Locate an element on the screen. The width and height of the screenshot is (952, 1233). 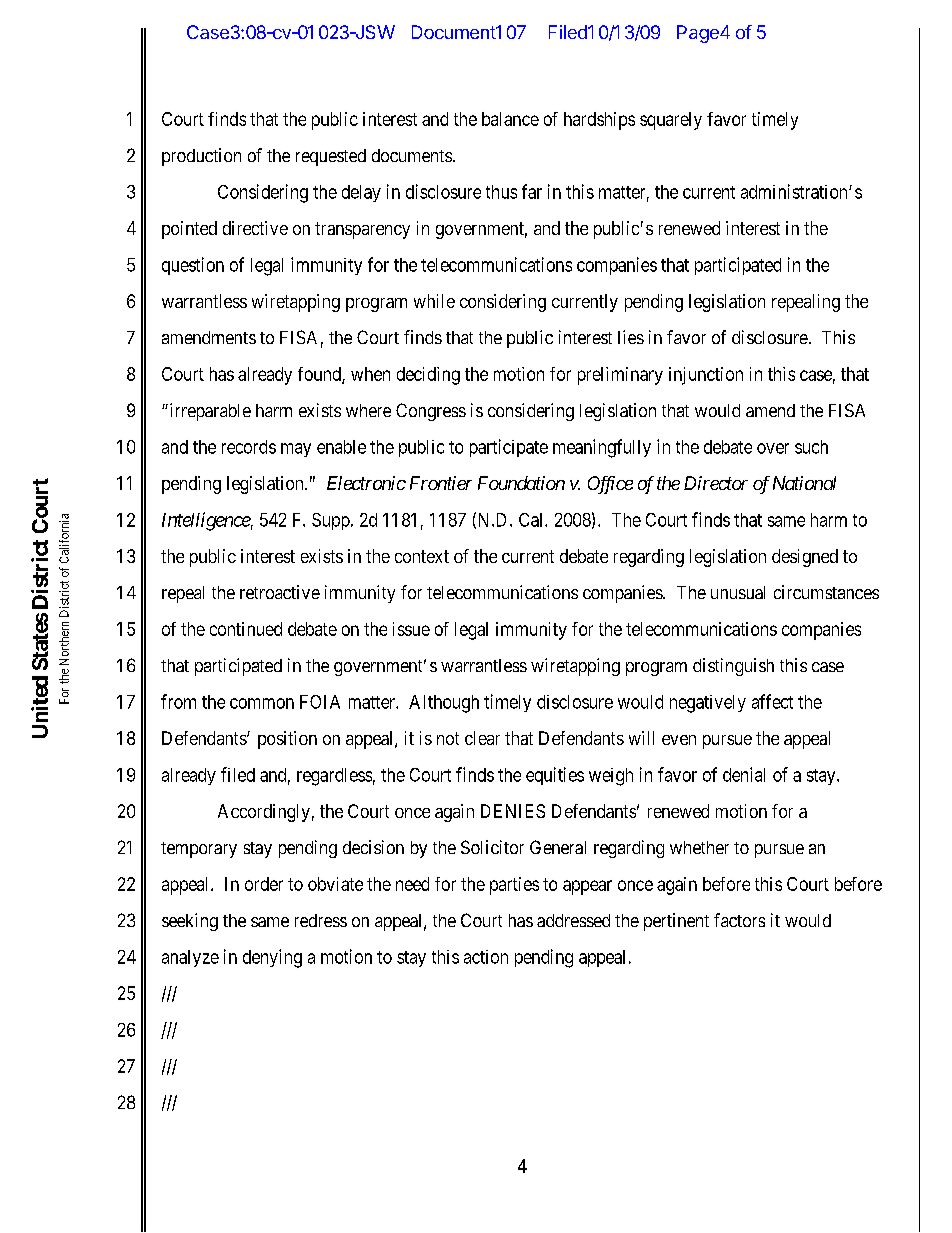
designed is located at coordinates (805, 558).
